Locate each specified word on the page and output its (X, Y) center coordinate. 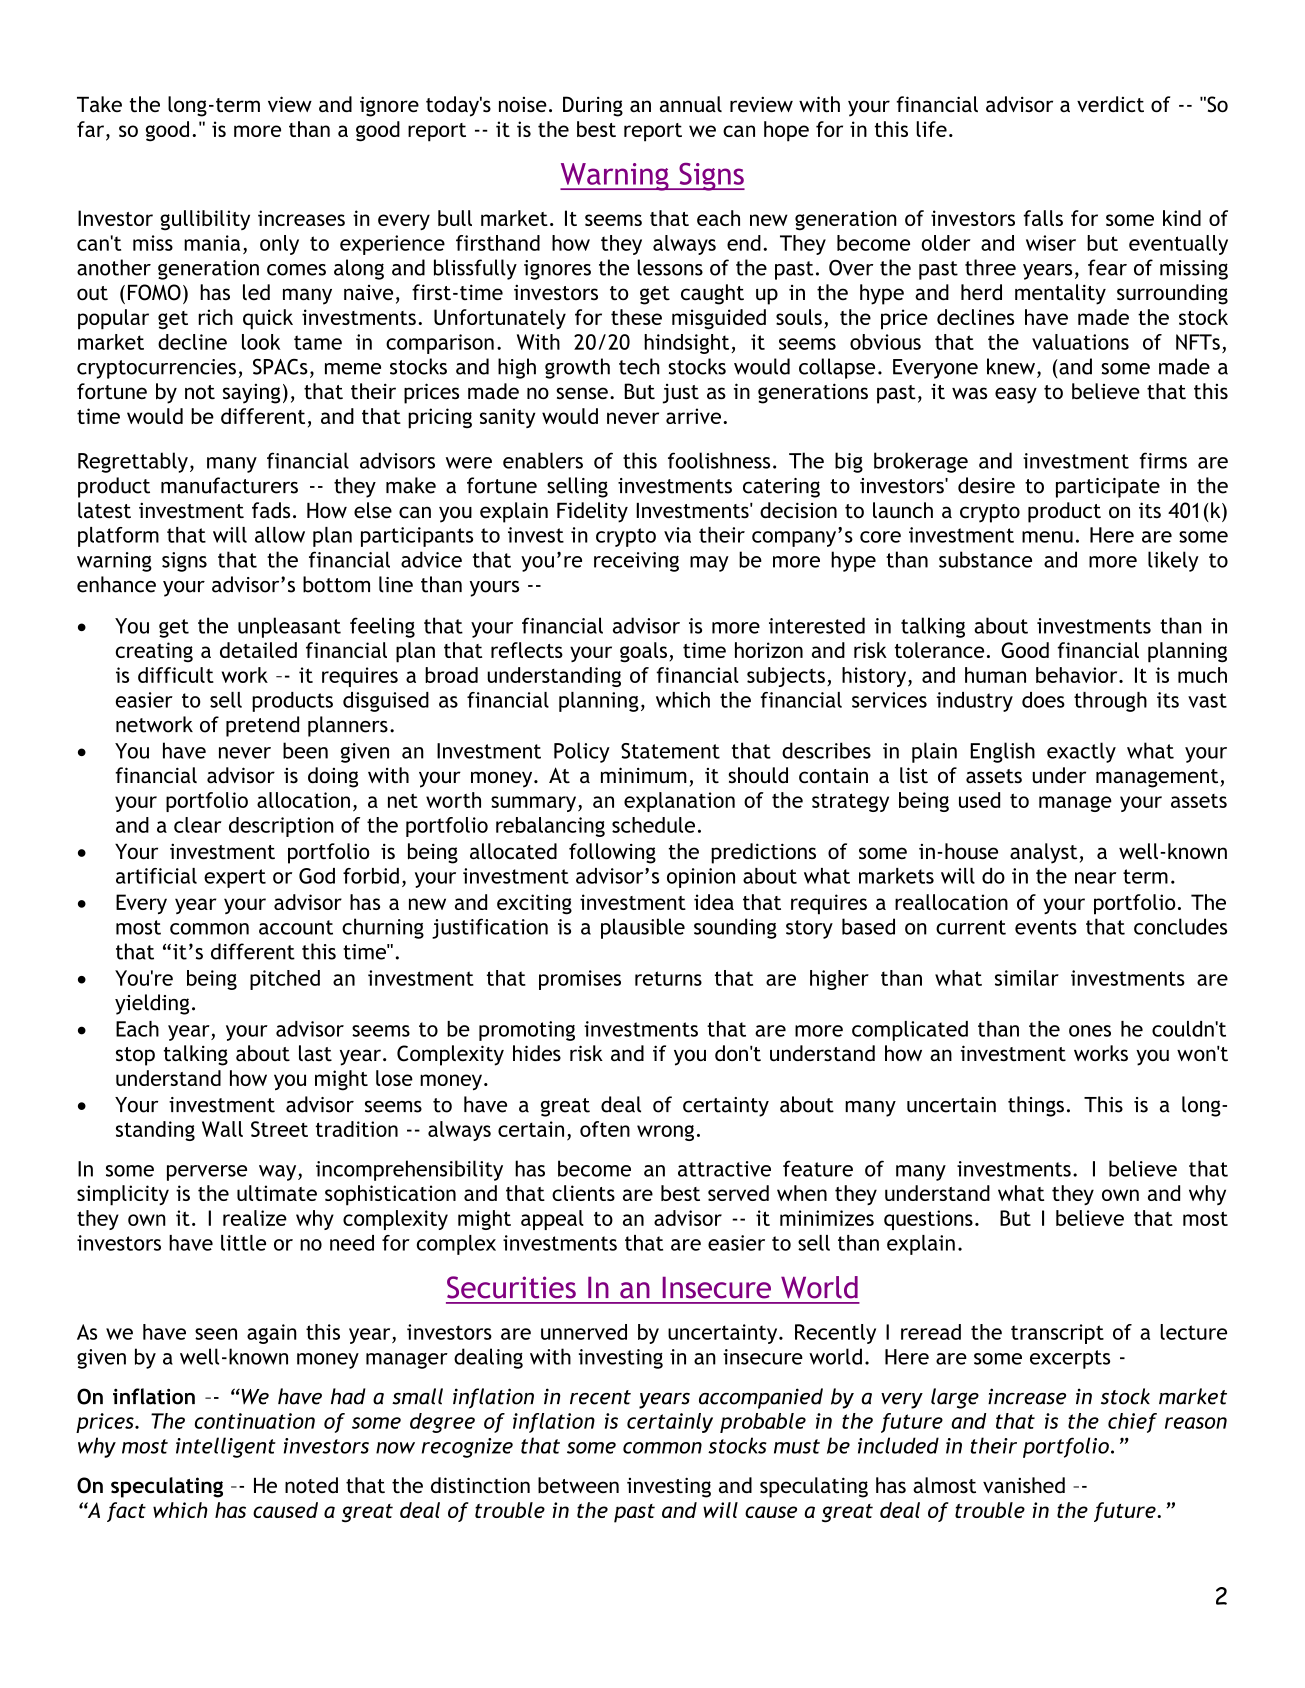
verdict (1110, 104)
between (578, 1485)
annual (691, 104)
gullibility (205, 220)
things (1036, 1106)
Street (279, 1129)
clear (198, 825)
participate (1108, 488)
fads (271, 510)
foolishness (719, 460)
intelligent (226, 1447)
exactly (1081, 752)
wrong (665, 1133)
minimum (644, 775)
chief (1132, 1423)
